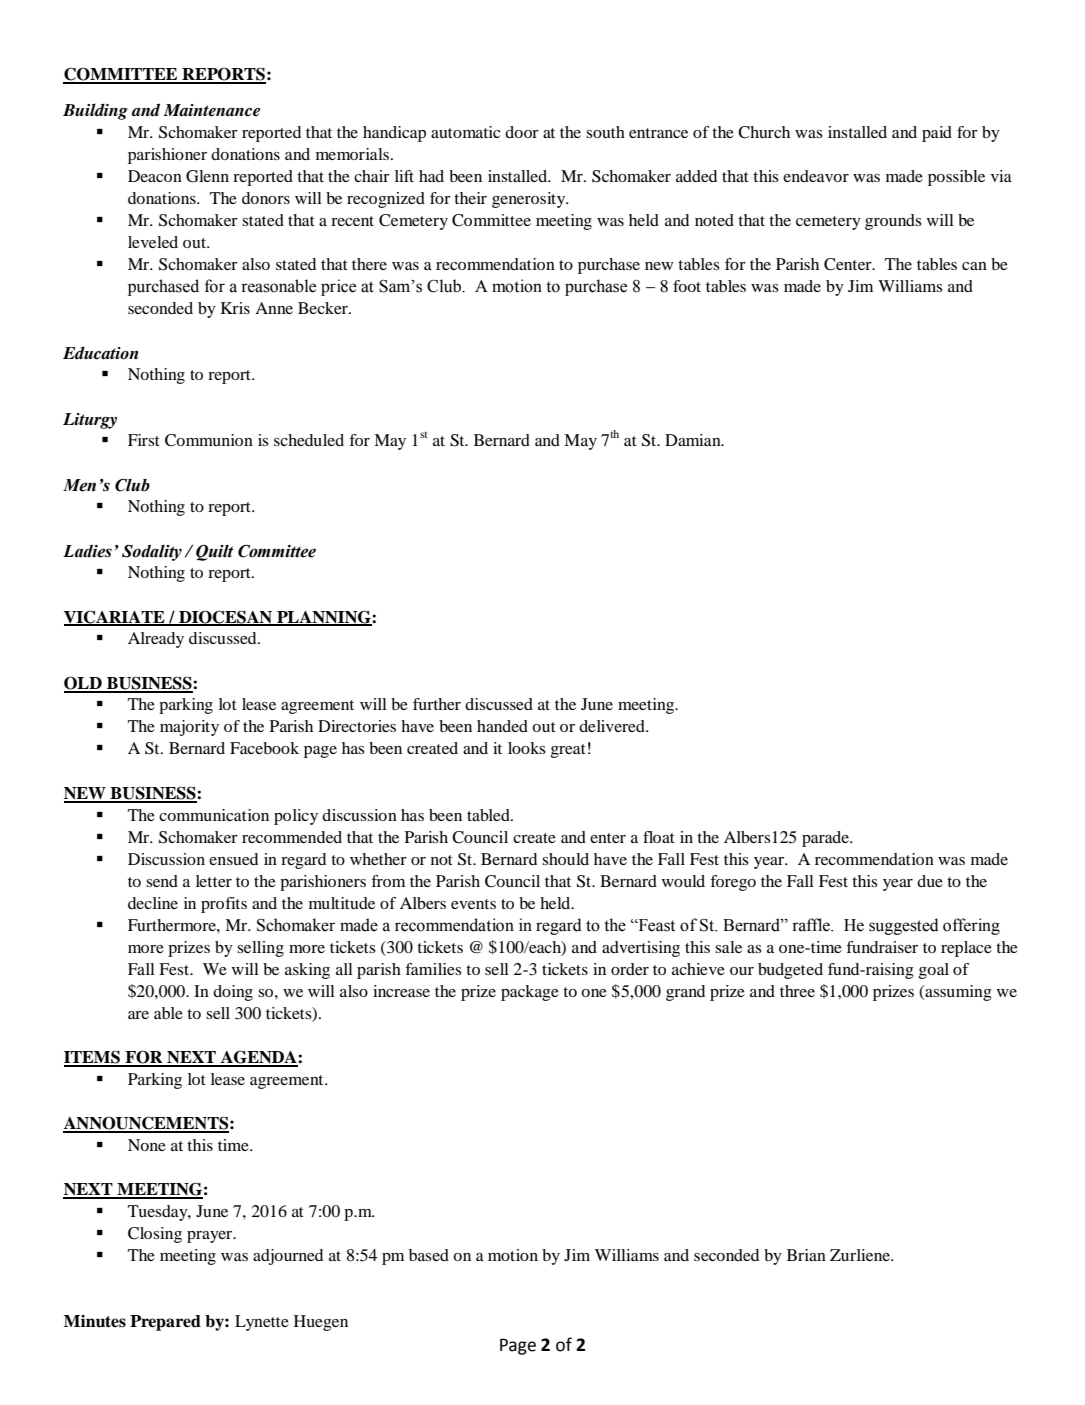  What do you see at coordinates (502, 726) in the screenshot?
I see `handed` at bounding box center [502, 726].
